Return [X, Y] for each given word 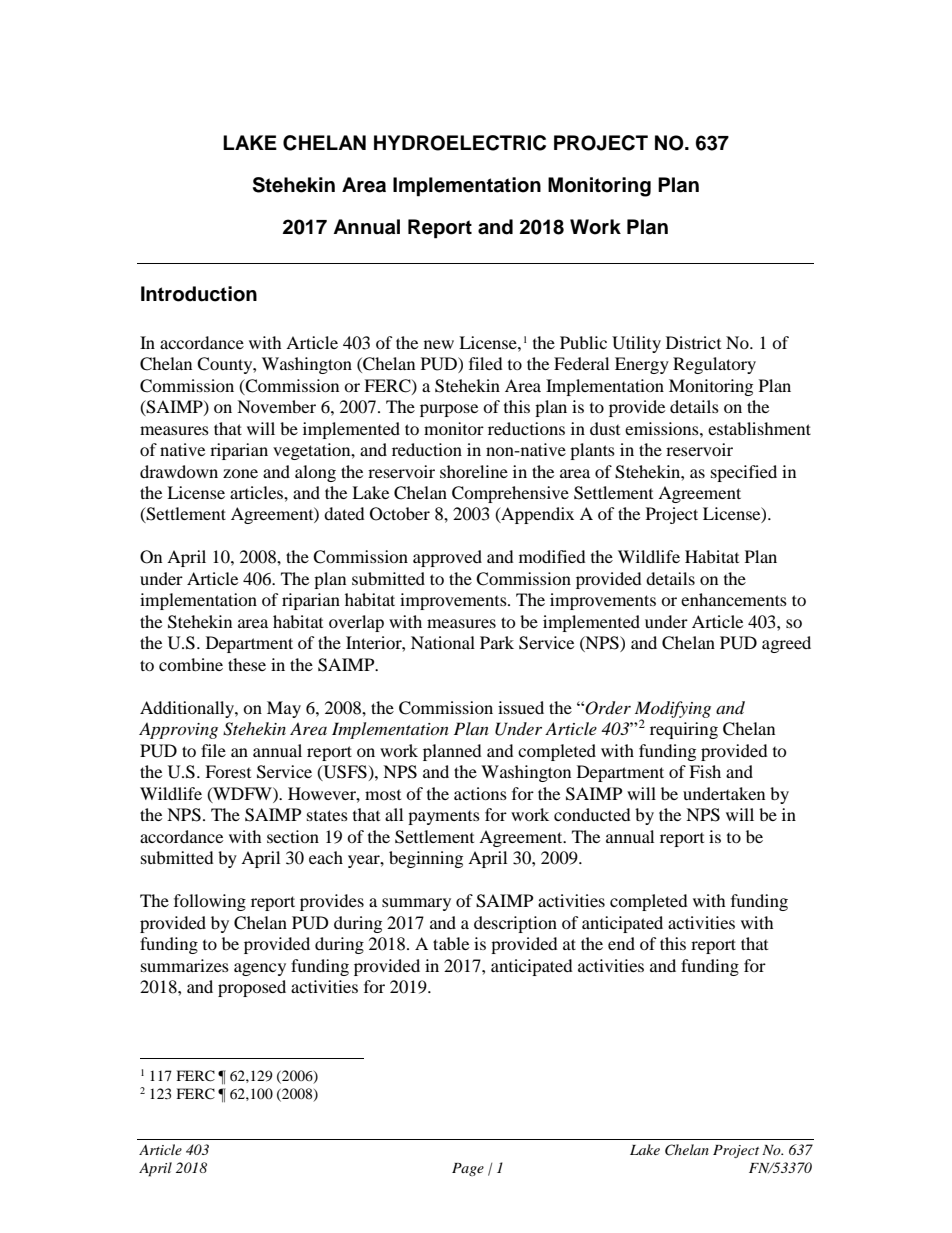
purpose [449, 410]
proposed [252, 988]
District [693, 342]
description [515, 924]
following [210, 902]
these [247, 664]
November [276, 406]
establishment [759, 428]
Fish [705, 771]
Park [497, 642]
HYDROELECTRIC [460, 143]
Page [468, 1169]
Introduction [199, 294]
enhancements [734, 599]
